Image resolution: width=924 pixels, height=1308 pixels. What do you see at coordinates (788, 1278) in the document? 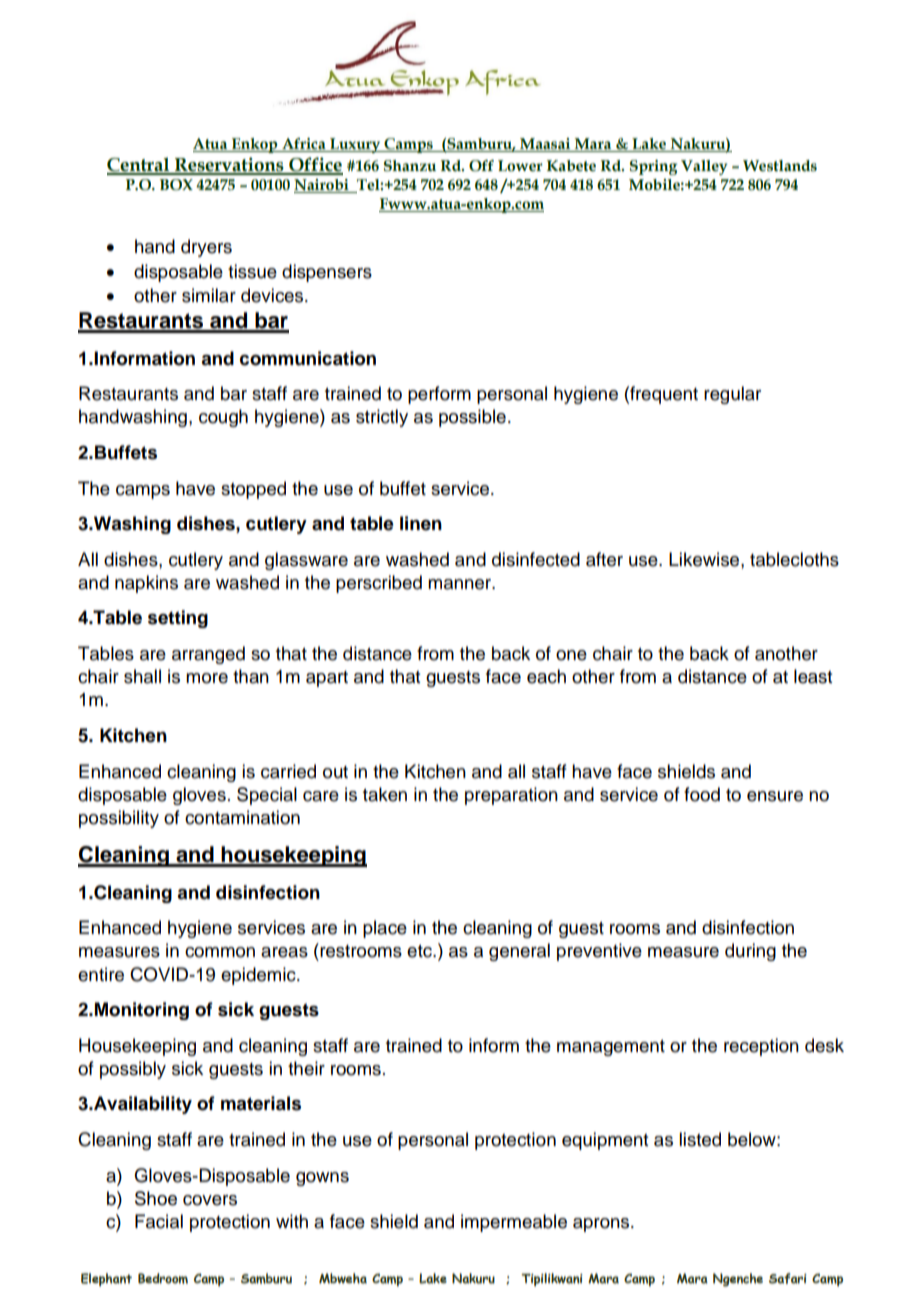
I see `Safari` at bounding box center [788, 1278].
